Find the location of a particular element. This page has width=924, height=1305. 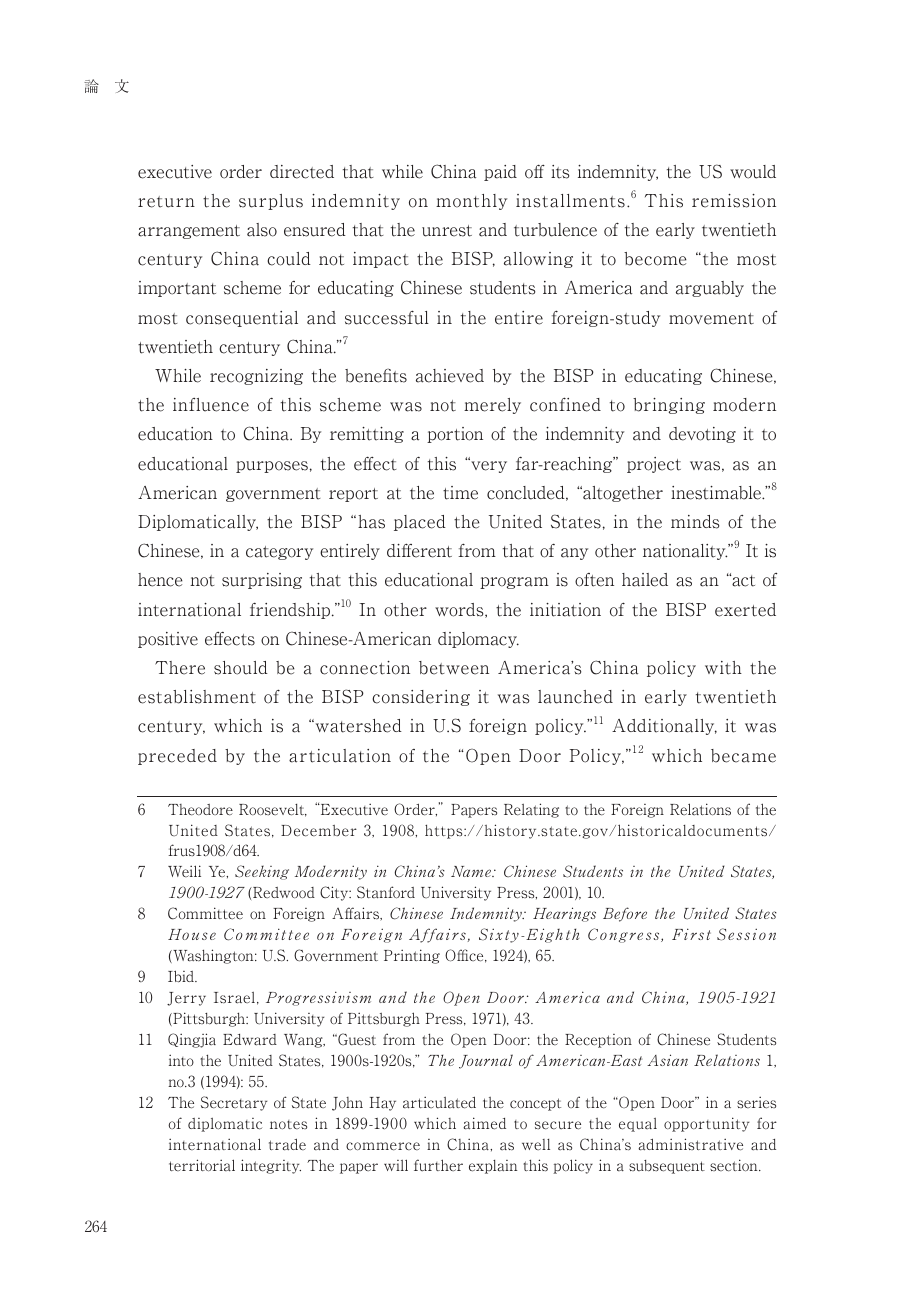

aimed is located at coordinates (484, 1123).
